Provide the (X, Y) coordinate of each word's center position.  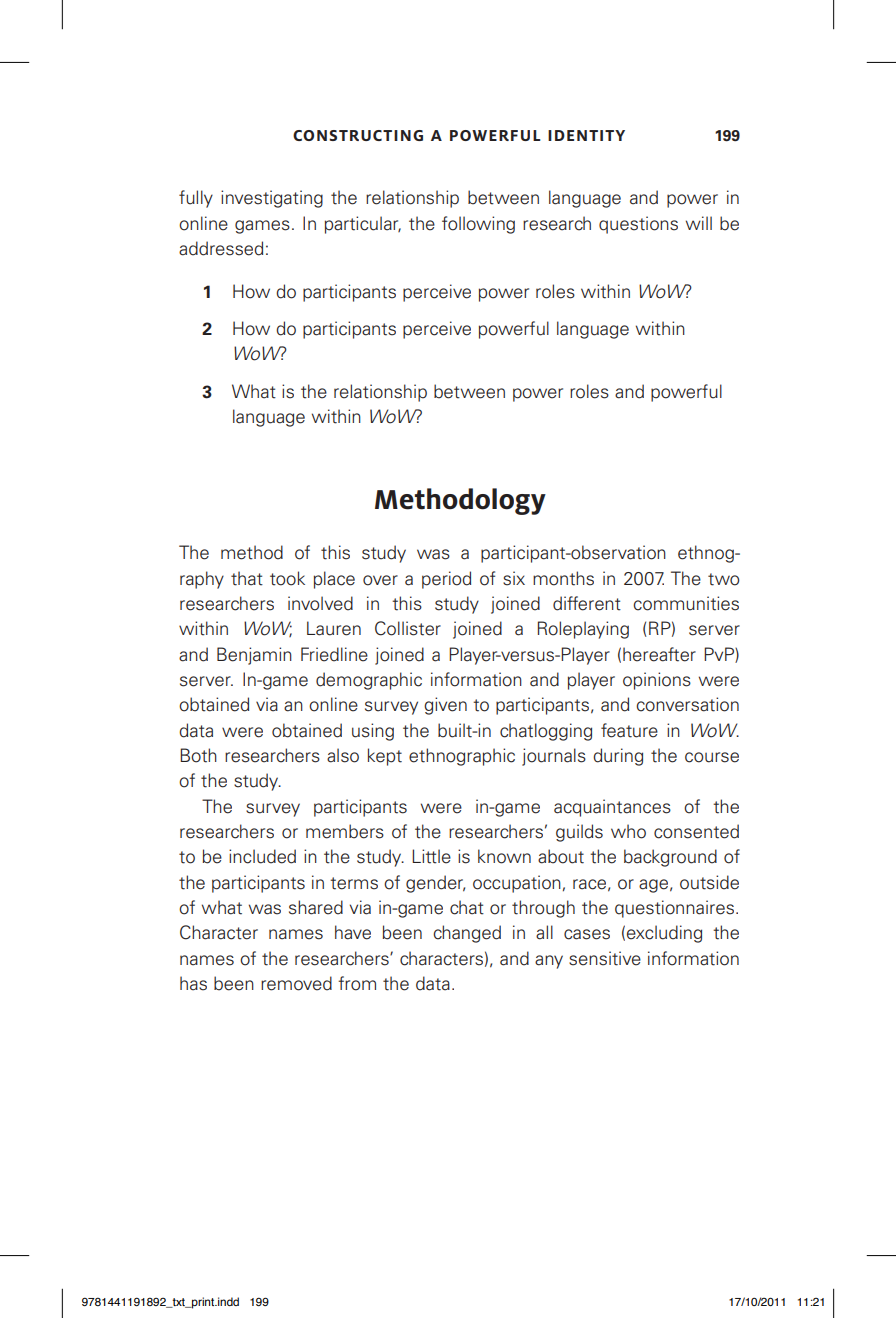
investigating (272, 199)
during (618, 757)
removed (296, 983)
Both (198, 755)
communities (686, 603)
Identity (586, 135)
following (478, 225)
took (287, 578)
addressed (221, 248)
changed (467, 934)
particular (363, 225)
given (445, 706)
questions (638, 225)
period (446, 580)
